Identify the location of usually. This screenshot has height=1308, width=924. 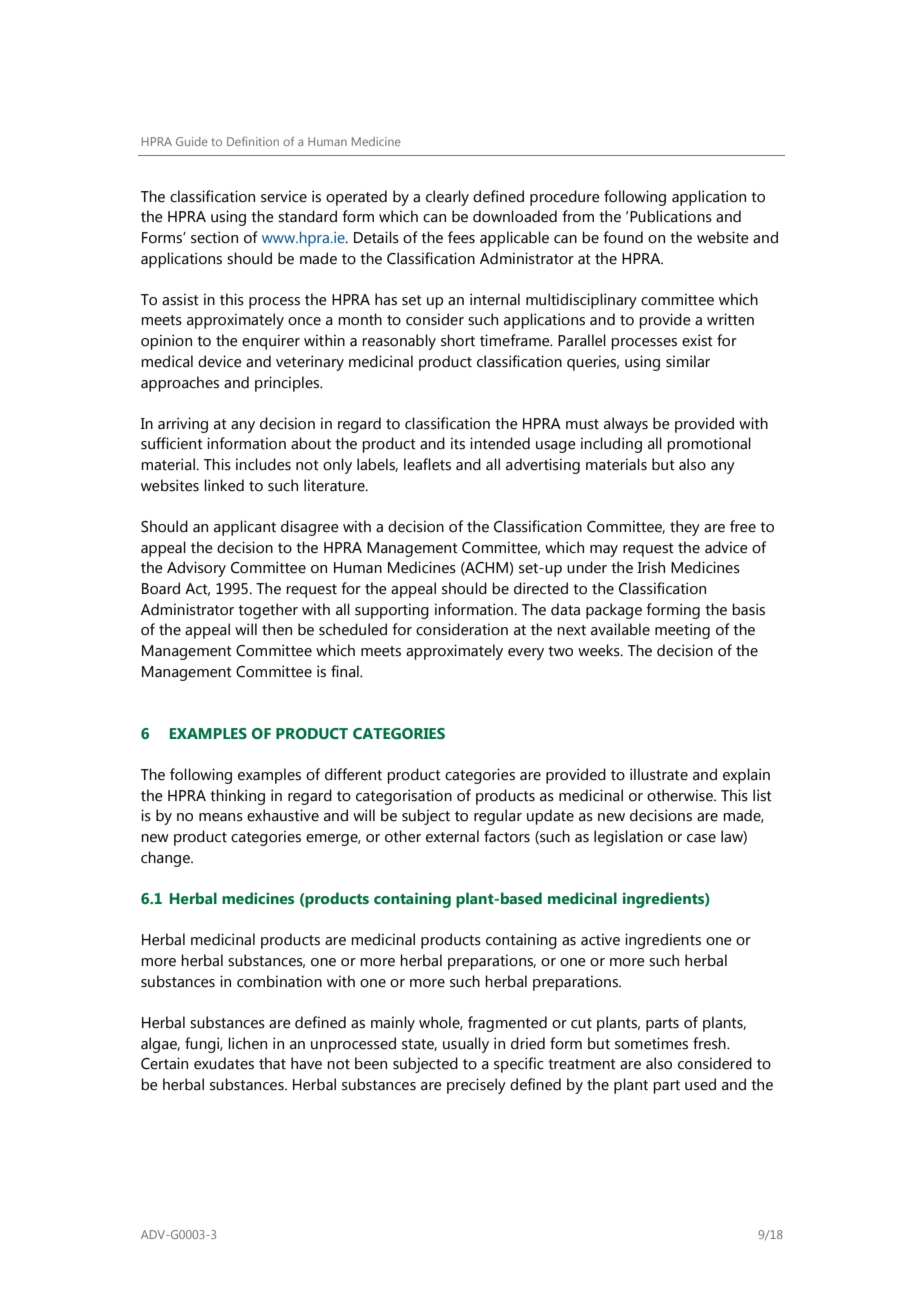
(466, 1045).
